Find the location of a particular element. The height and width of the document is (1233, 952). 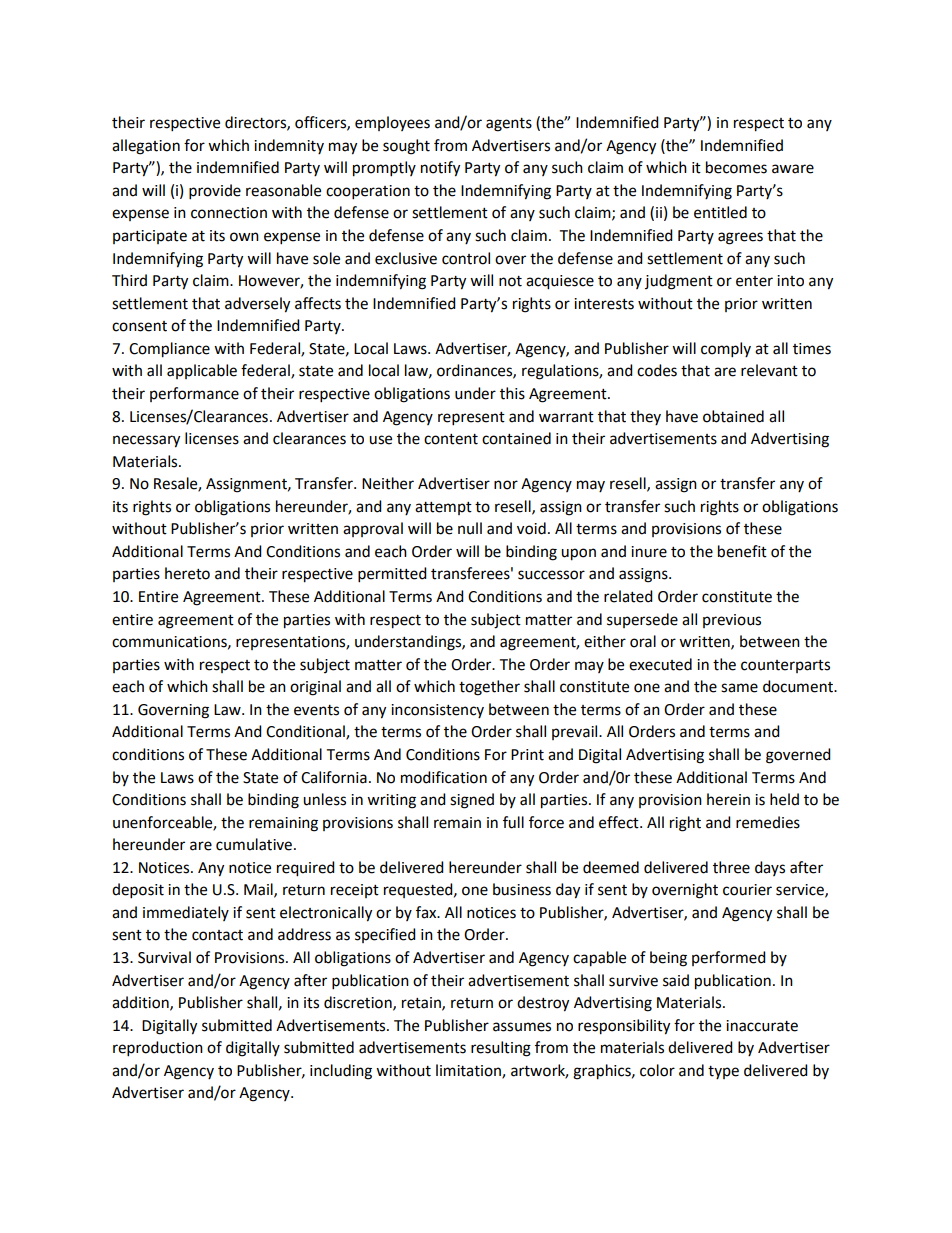

signed is located at coordinates (472, 801).
